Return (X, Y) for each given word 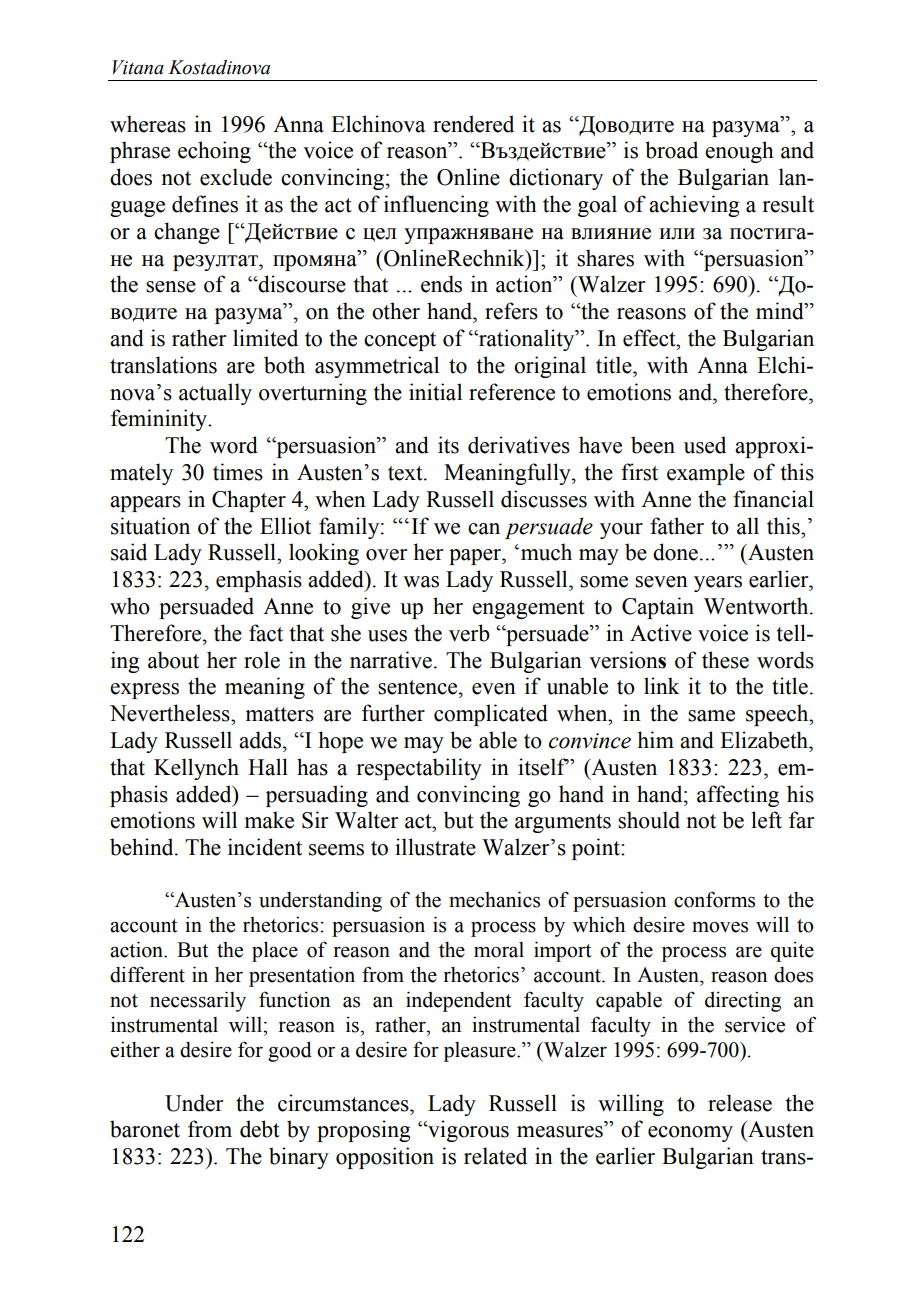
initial (435, 392)
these (725, 660)
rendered (473, 124)
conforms (714, 899)
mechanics (494, 899)
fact (266, 633)
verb (469, 633)
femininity (160, 420)
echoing (214, 152)
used (705, 445)
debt (260, 1129)
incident (265, 847)
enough (739, 152)
